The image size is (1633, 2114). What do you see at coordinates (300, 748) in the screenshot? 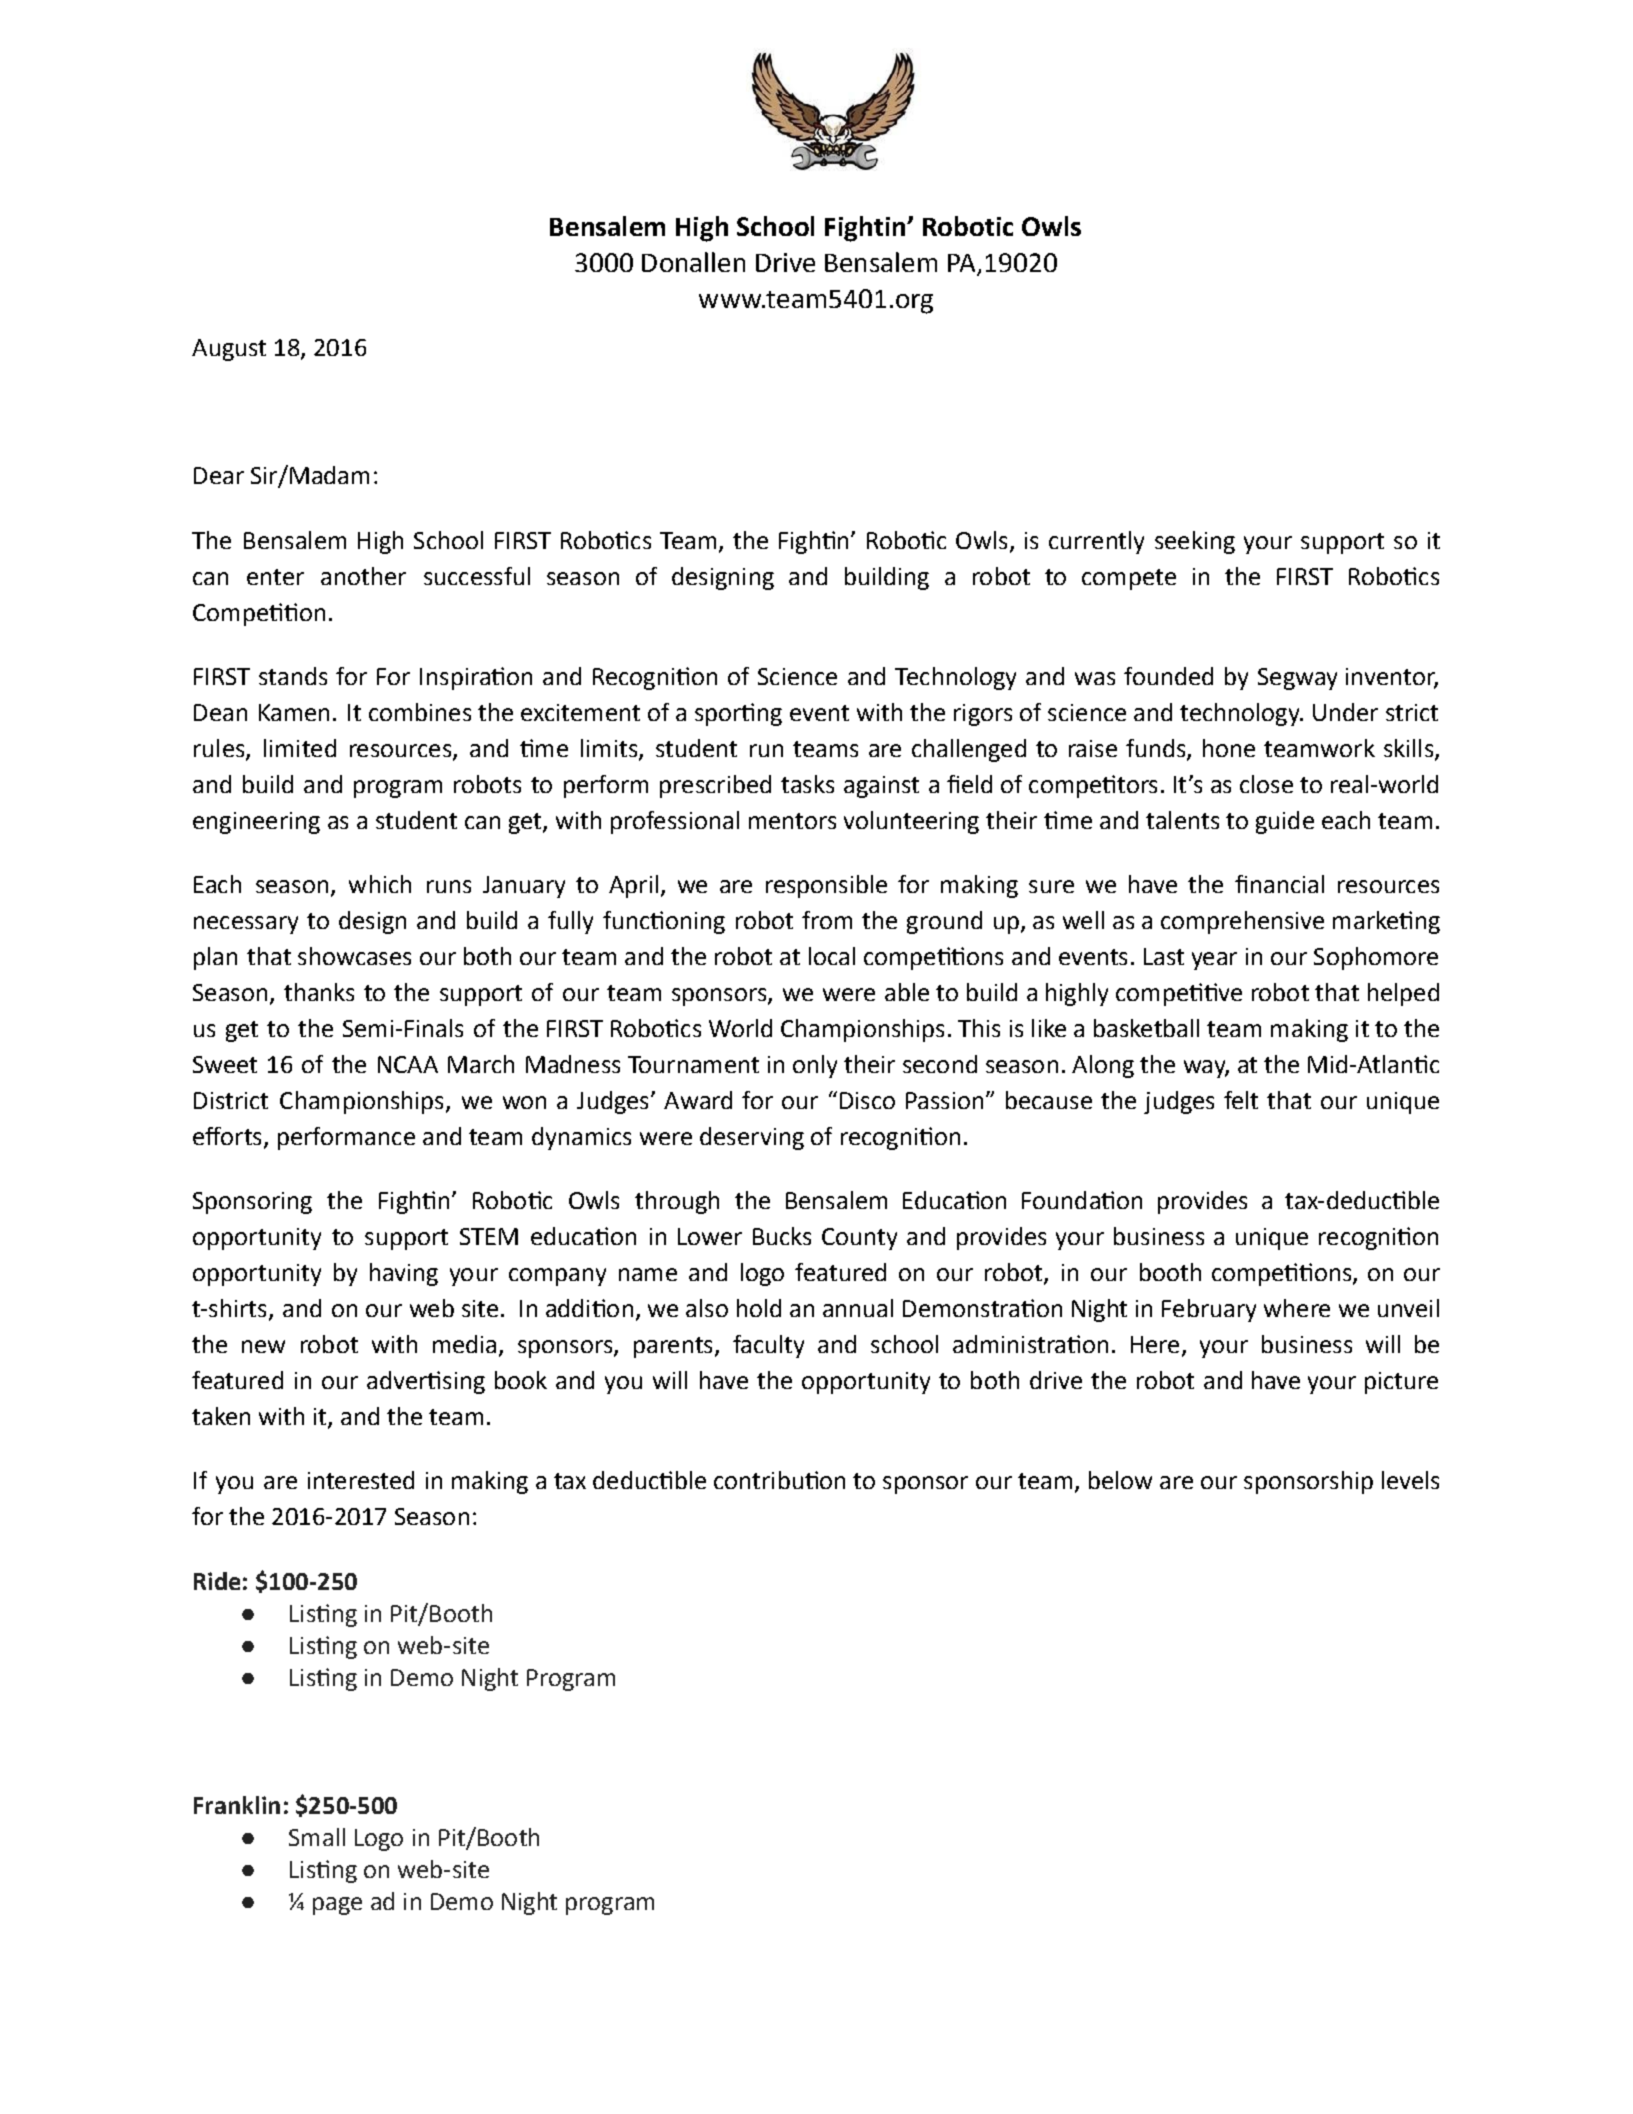
I see `limited` at bounding box center [300, 748].
